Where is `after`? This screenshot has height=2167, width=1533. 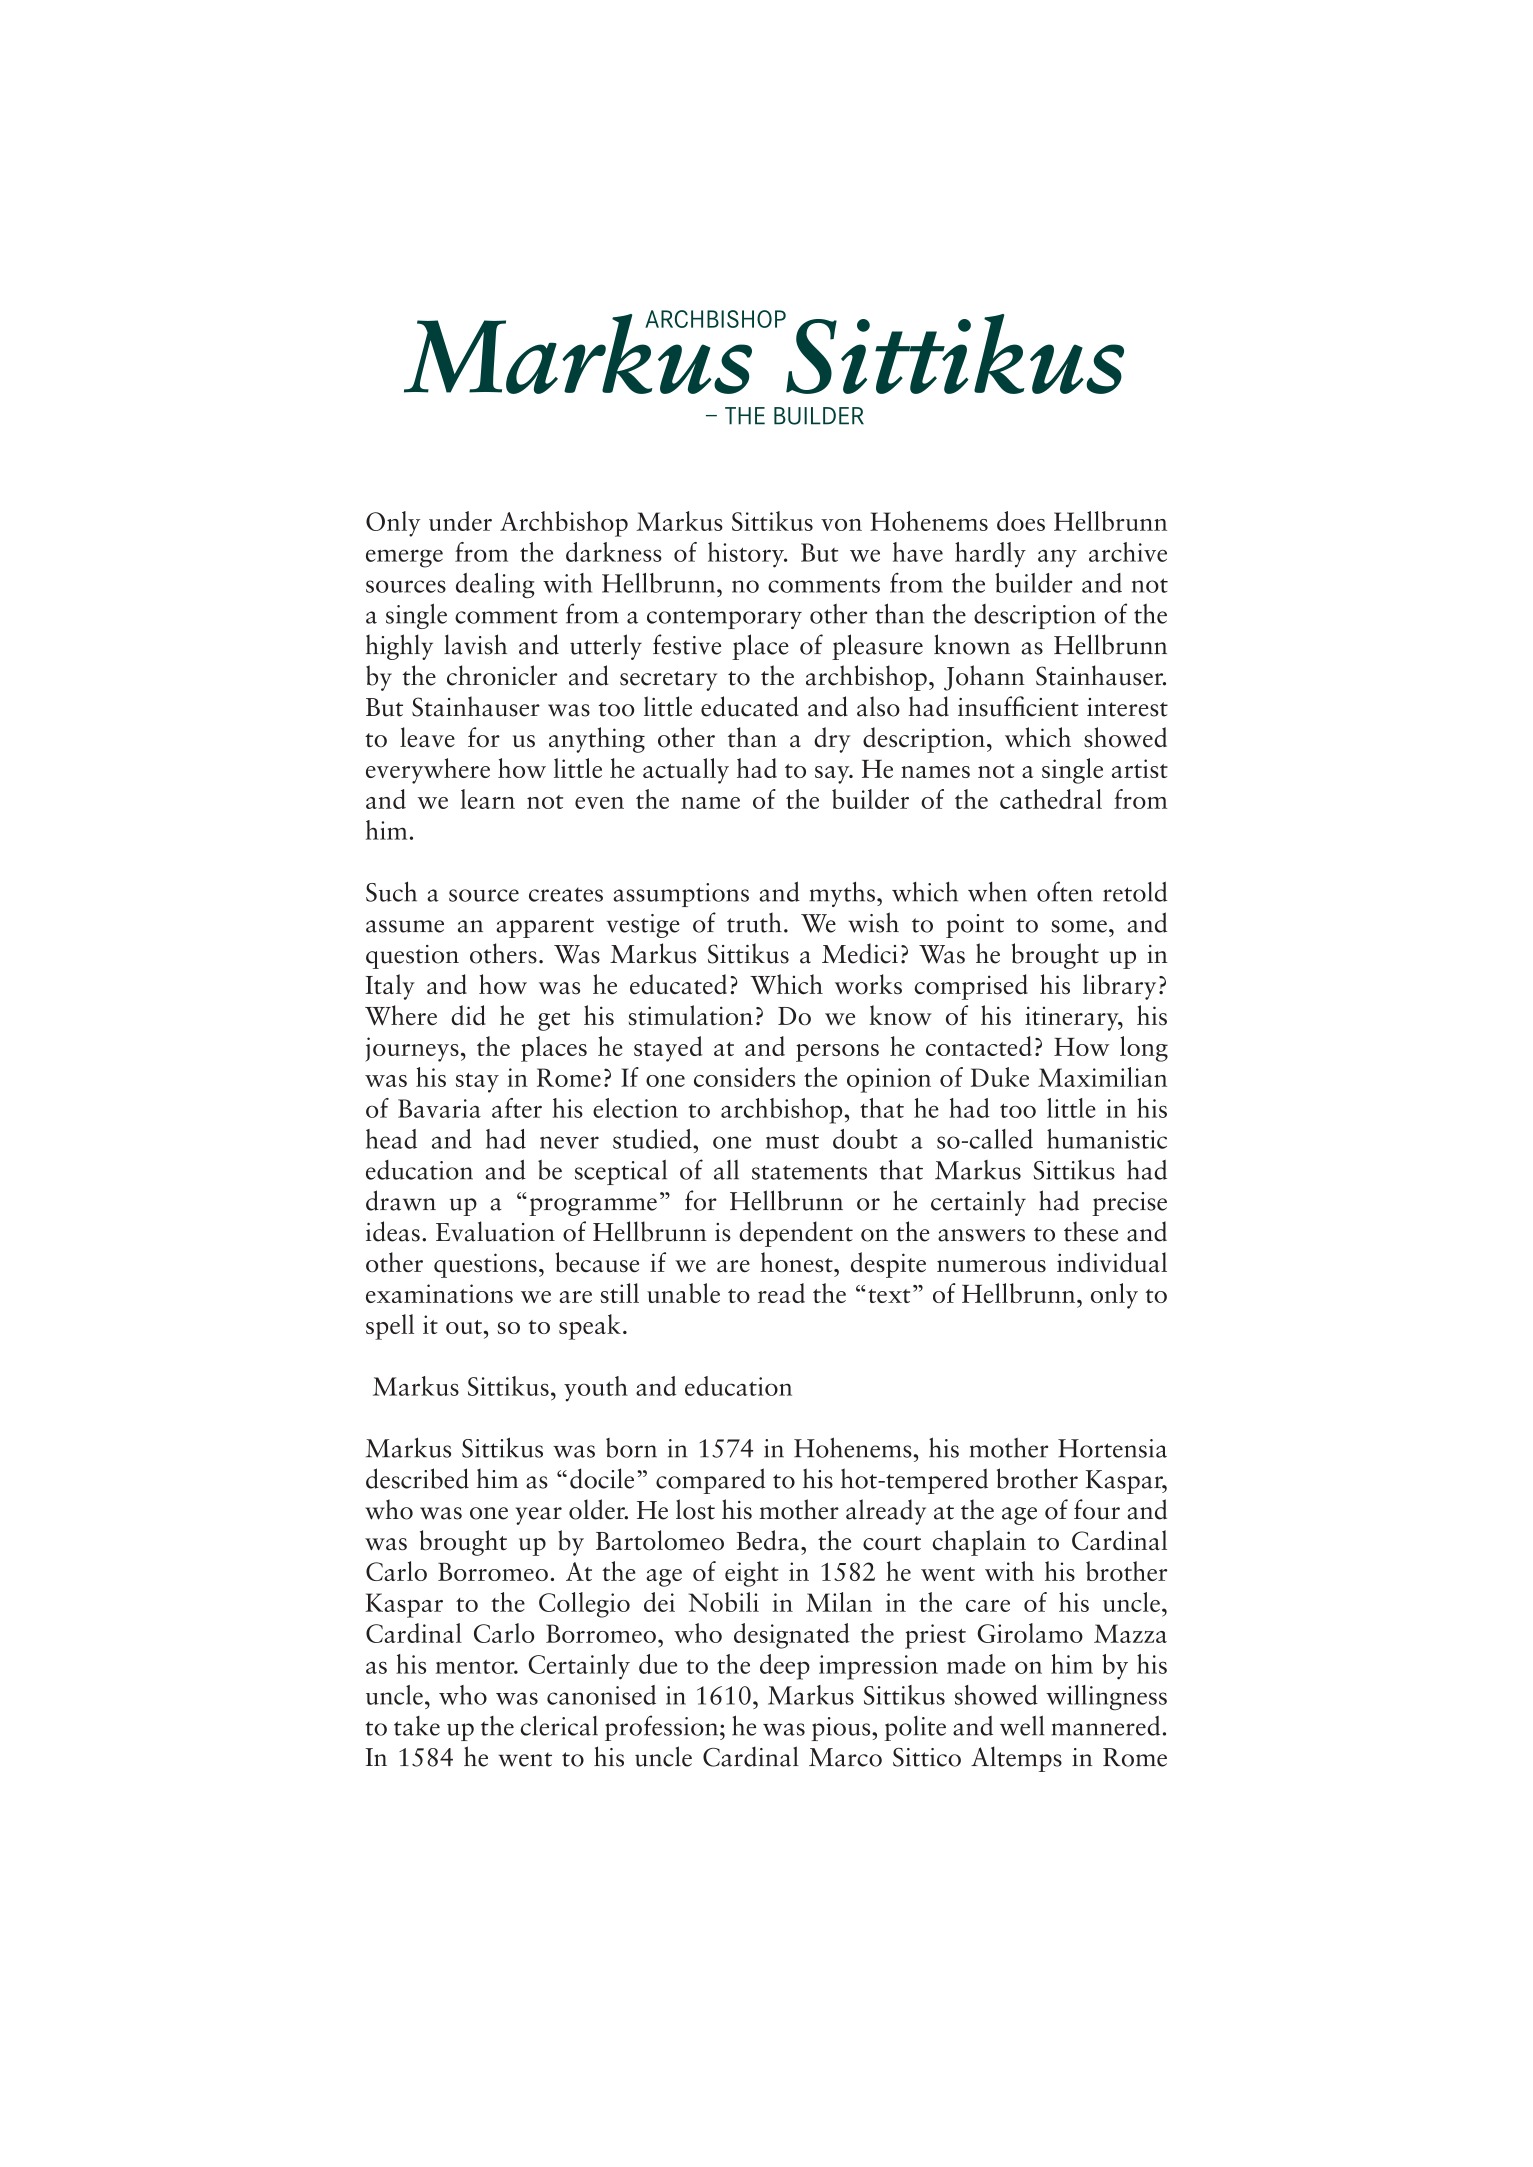 after is located at coordinates (517, 1108).
